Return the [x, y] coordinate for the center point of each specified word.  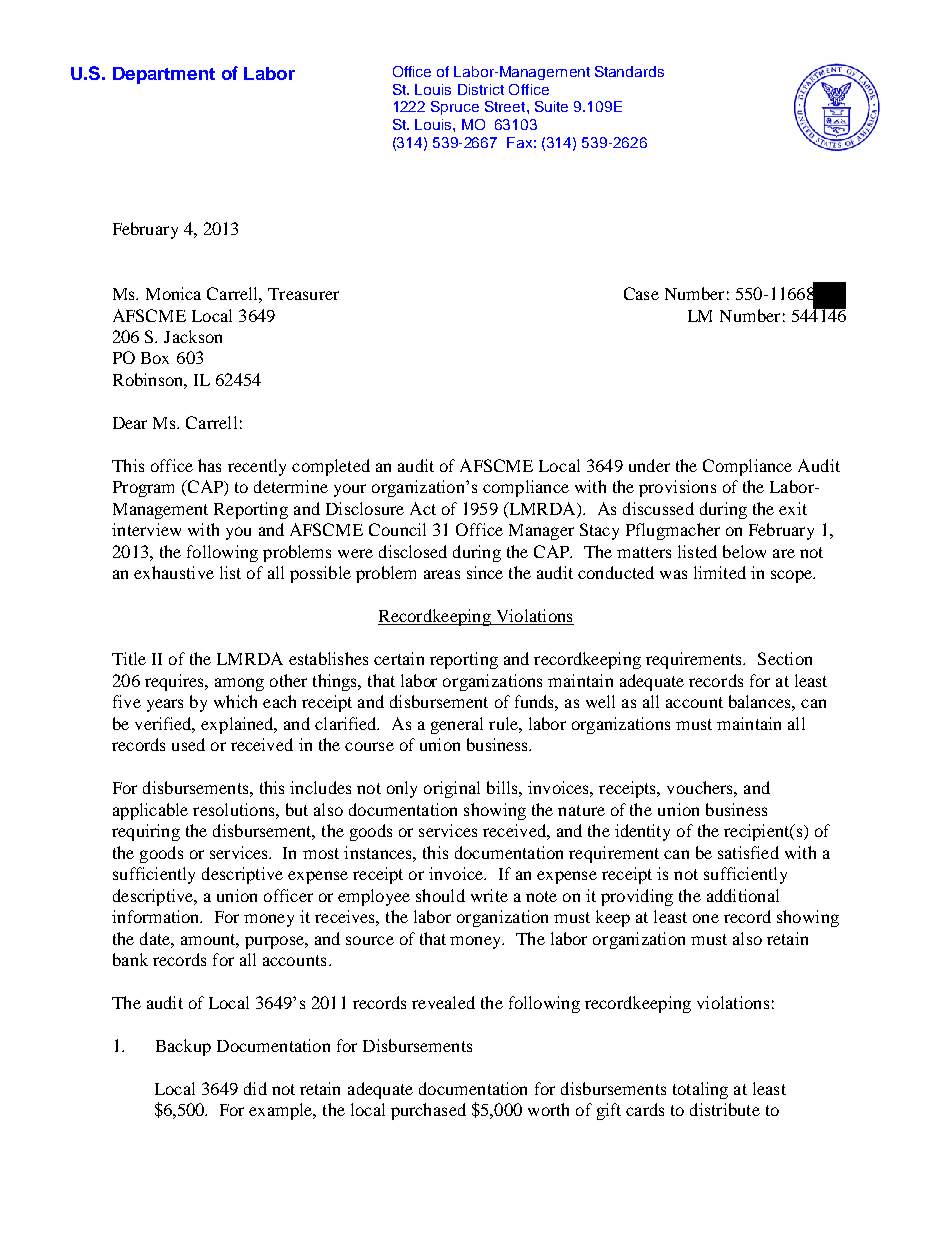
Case [641, 293]
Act [423, 508]
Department [164, 75]
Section [785, 658]
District [481, 89]
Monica [173, 293]
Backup [183, 1047]
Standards [629, 71]
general [457, 725]
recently [257, 467]
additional [743, 895]
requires [175, 682]
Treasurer [303, 294]
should [440, 895]
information [157, 916]
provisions [677, 488]
